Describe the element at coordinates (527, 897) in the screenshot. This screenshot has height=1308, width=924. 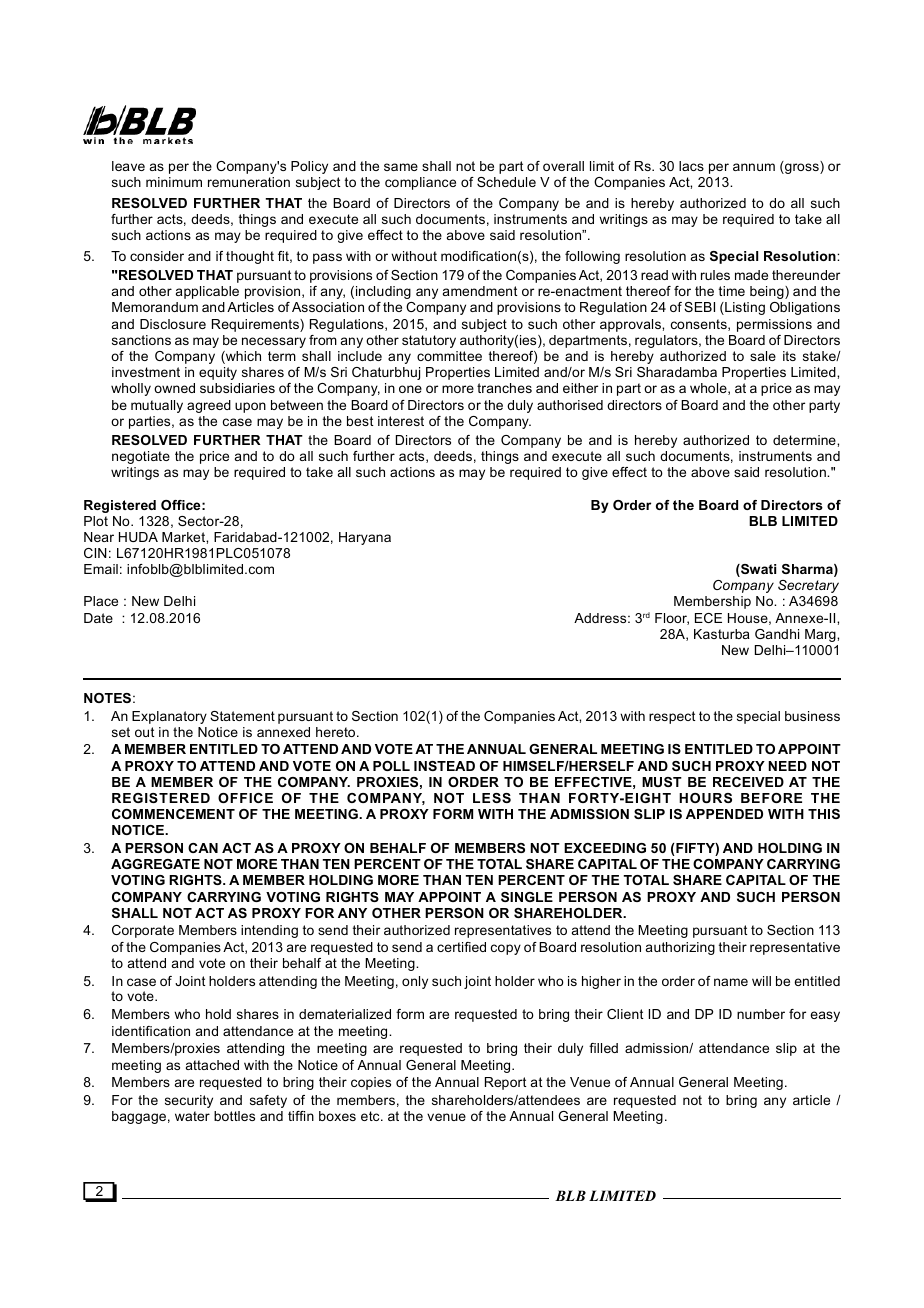
I see `SINGLE` at that location.
